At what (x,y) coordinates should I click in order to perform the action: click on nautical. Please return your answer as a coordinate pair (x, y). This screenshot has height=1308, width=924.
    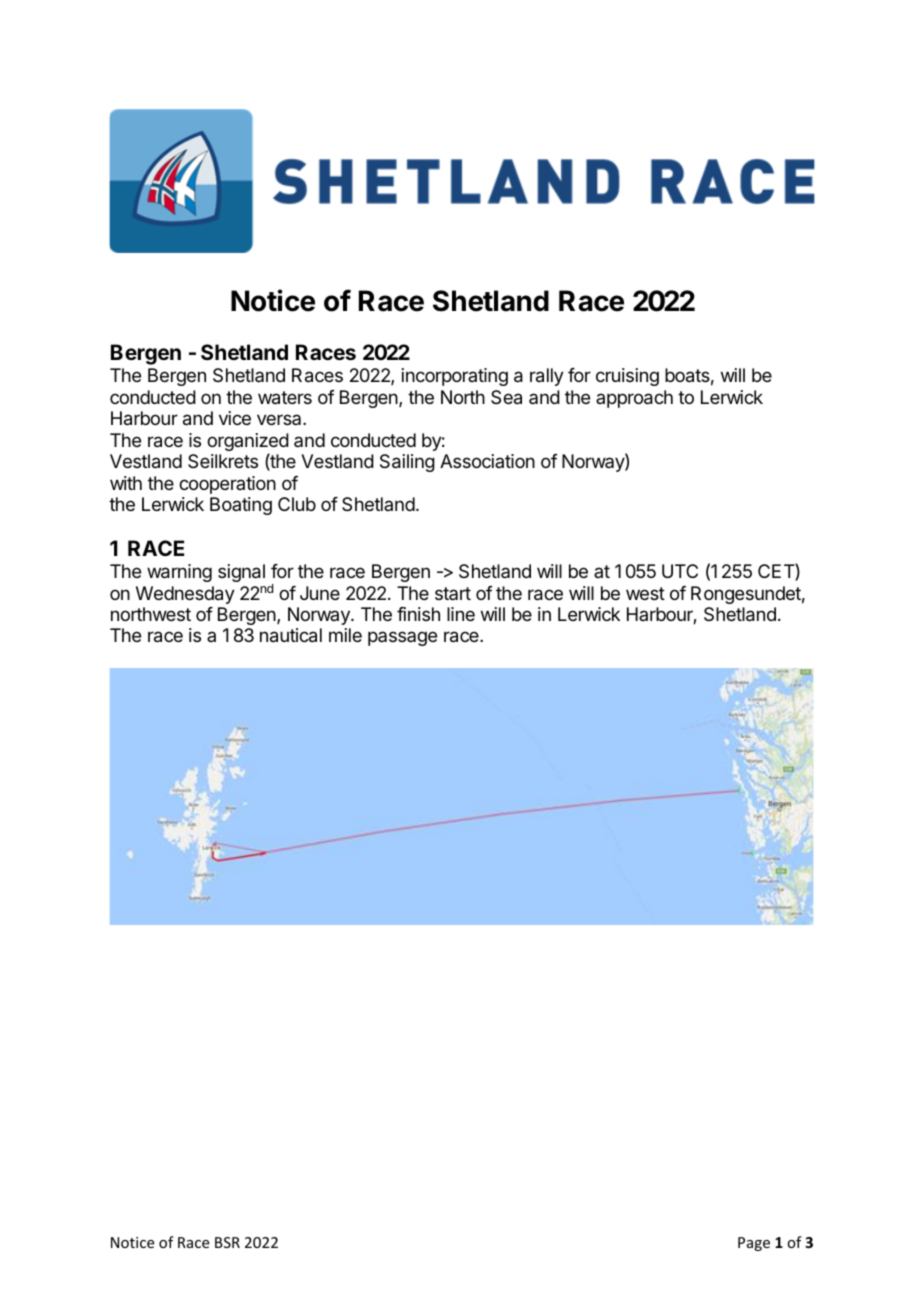
    Looking at the image, I should click on (291, 635).
